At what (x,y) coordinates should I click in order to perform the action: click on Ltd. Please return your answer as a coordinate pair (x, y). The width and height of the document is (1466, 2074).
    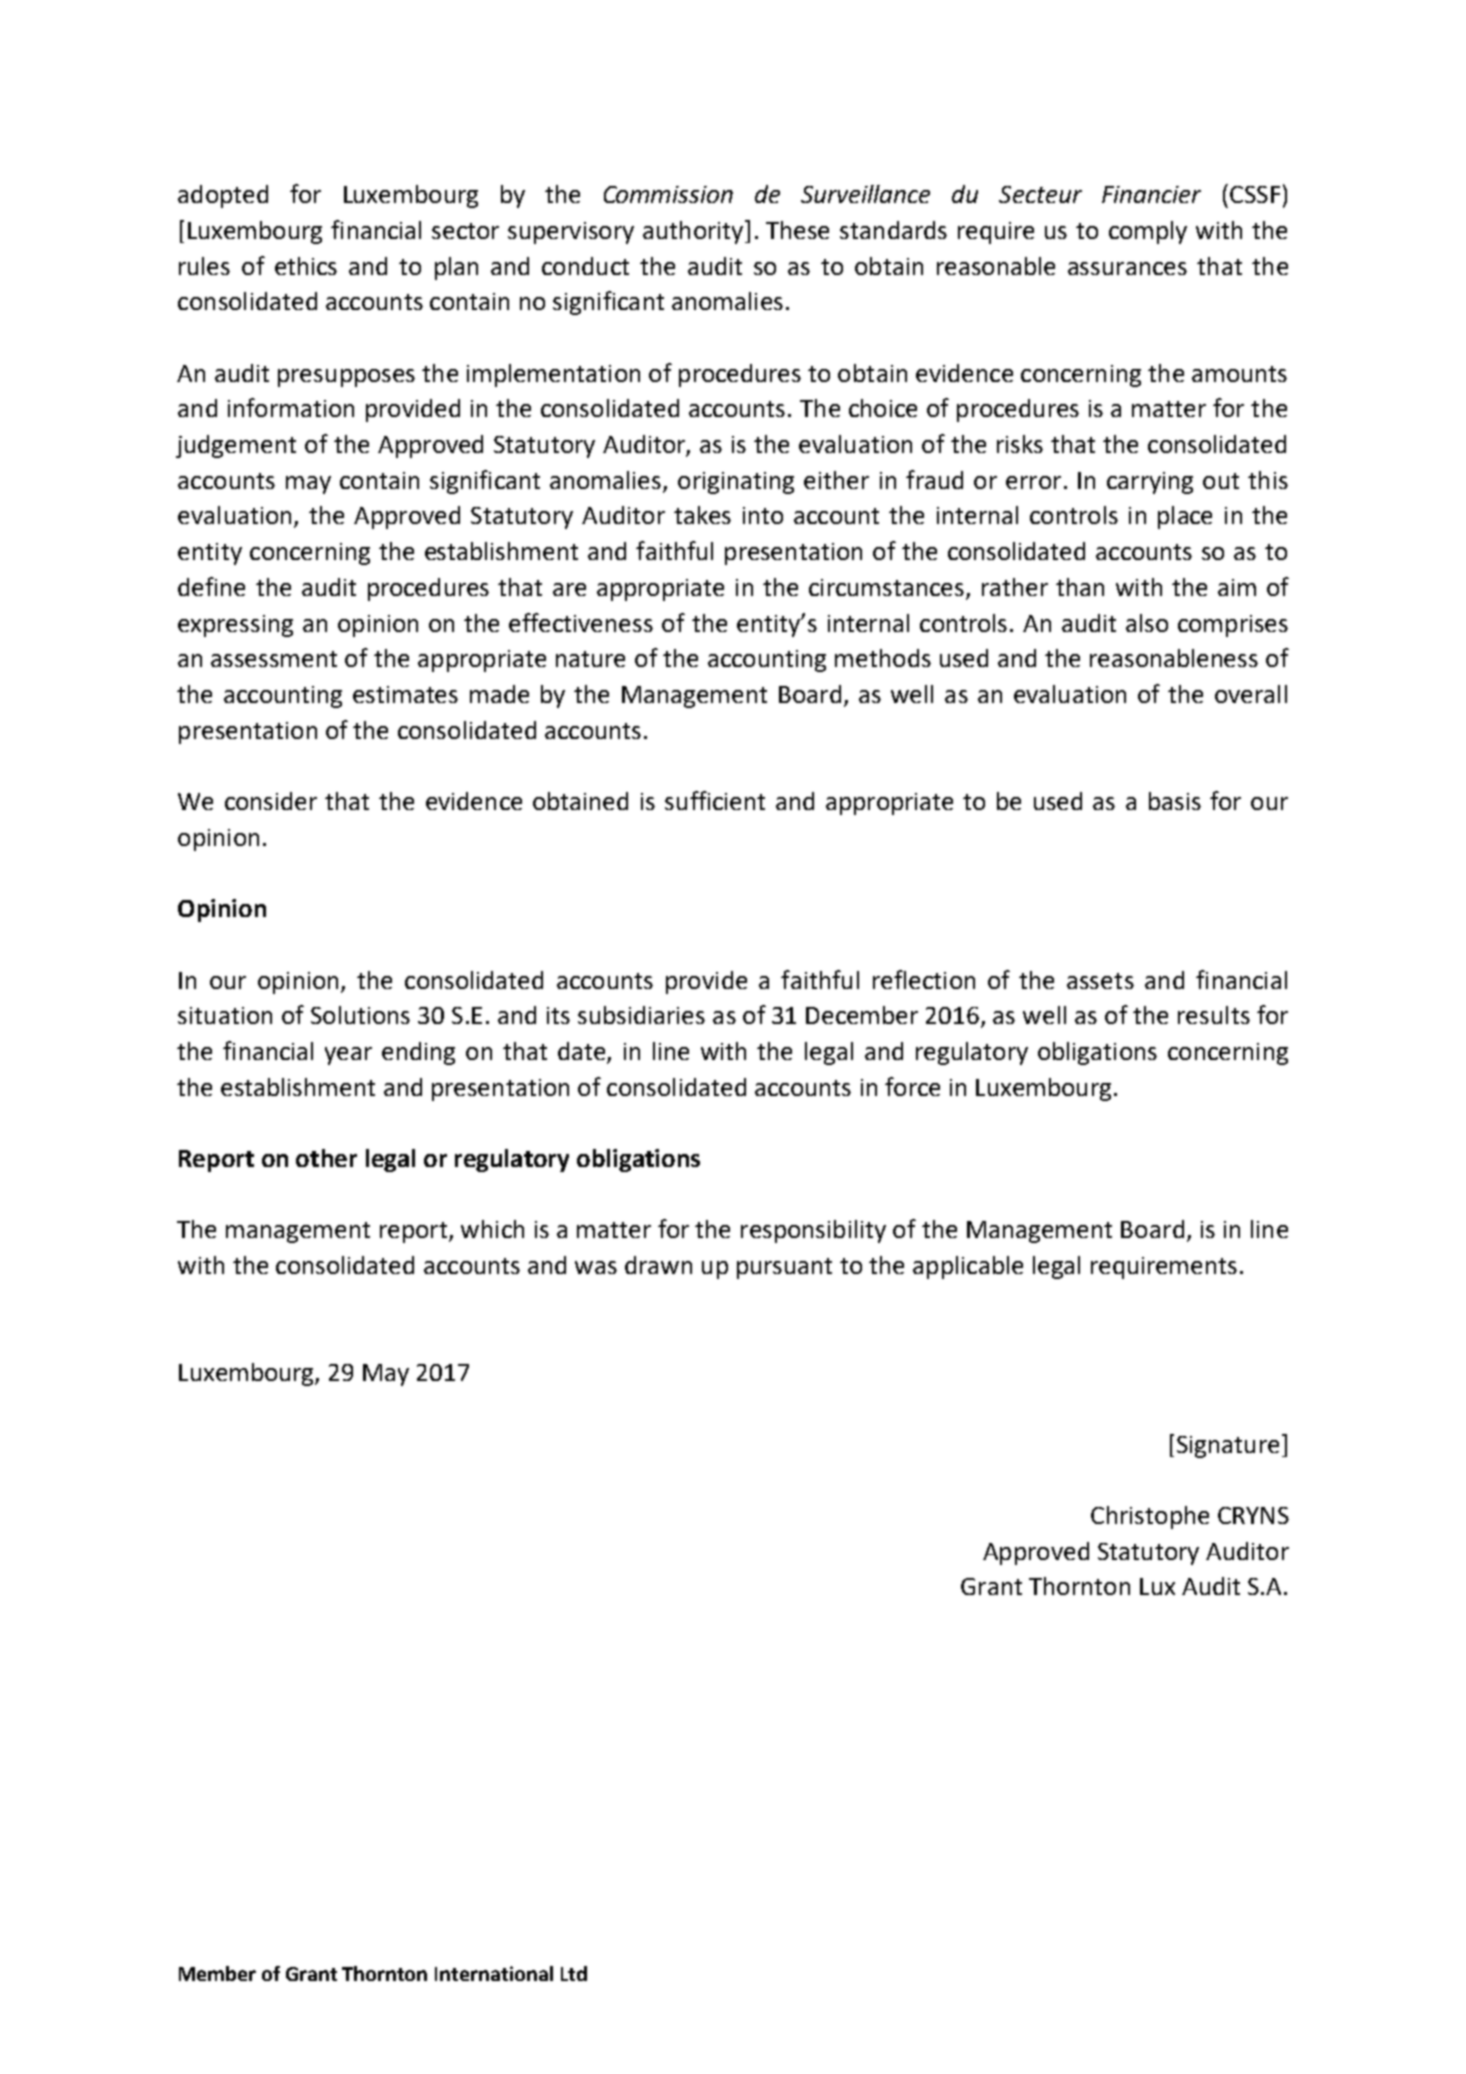
    Looking at the image, I should click on (574, 1973).
